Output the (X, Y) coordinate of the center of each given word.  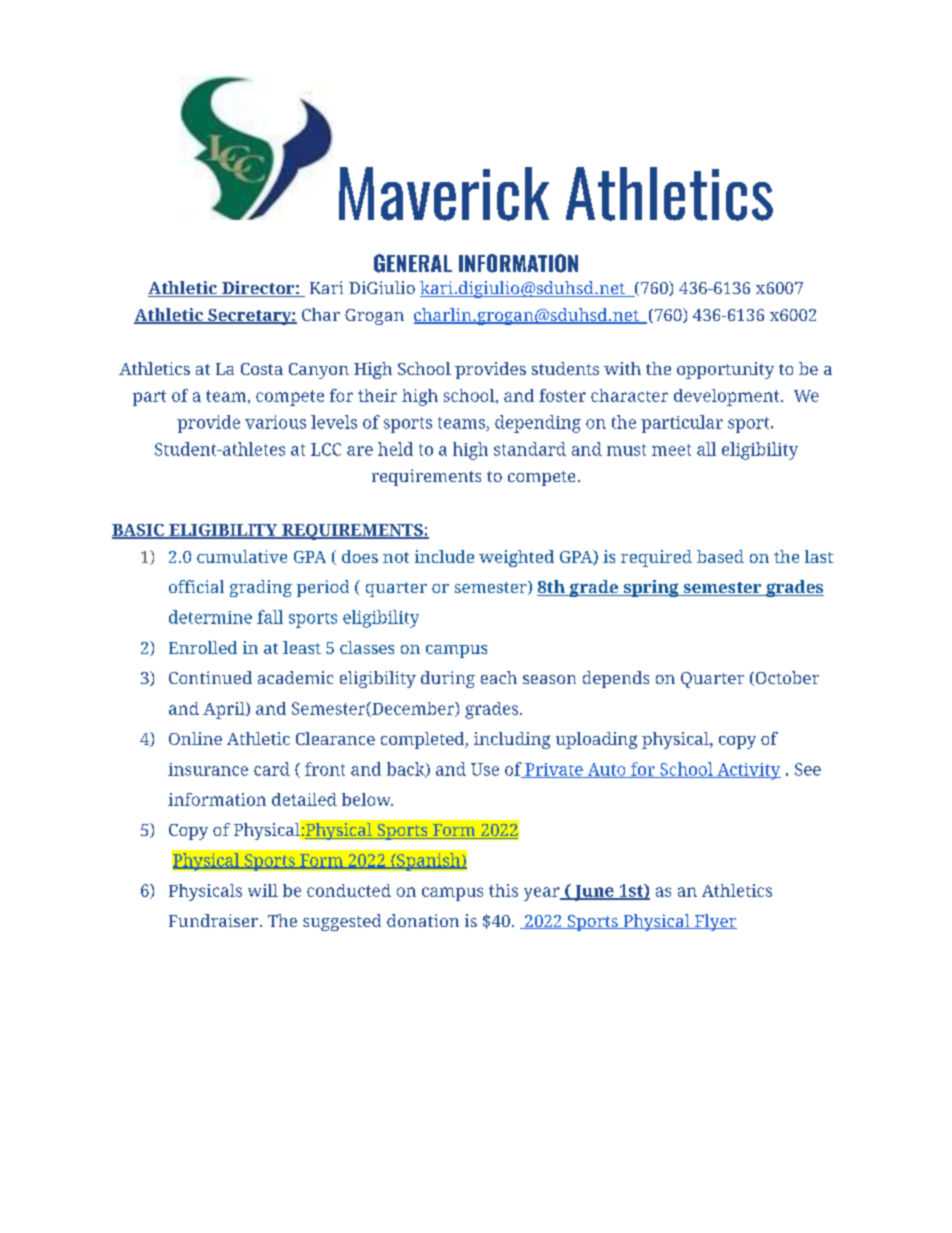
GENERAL (413, 263)
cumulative (242, 556)
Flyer (715, 922)
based (720, 556)
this (503, 890)
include (444, 556)
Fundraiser (213, 920)
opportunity (725, 370)
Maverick (444, 194)
